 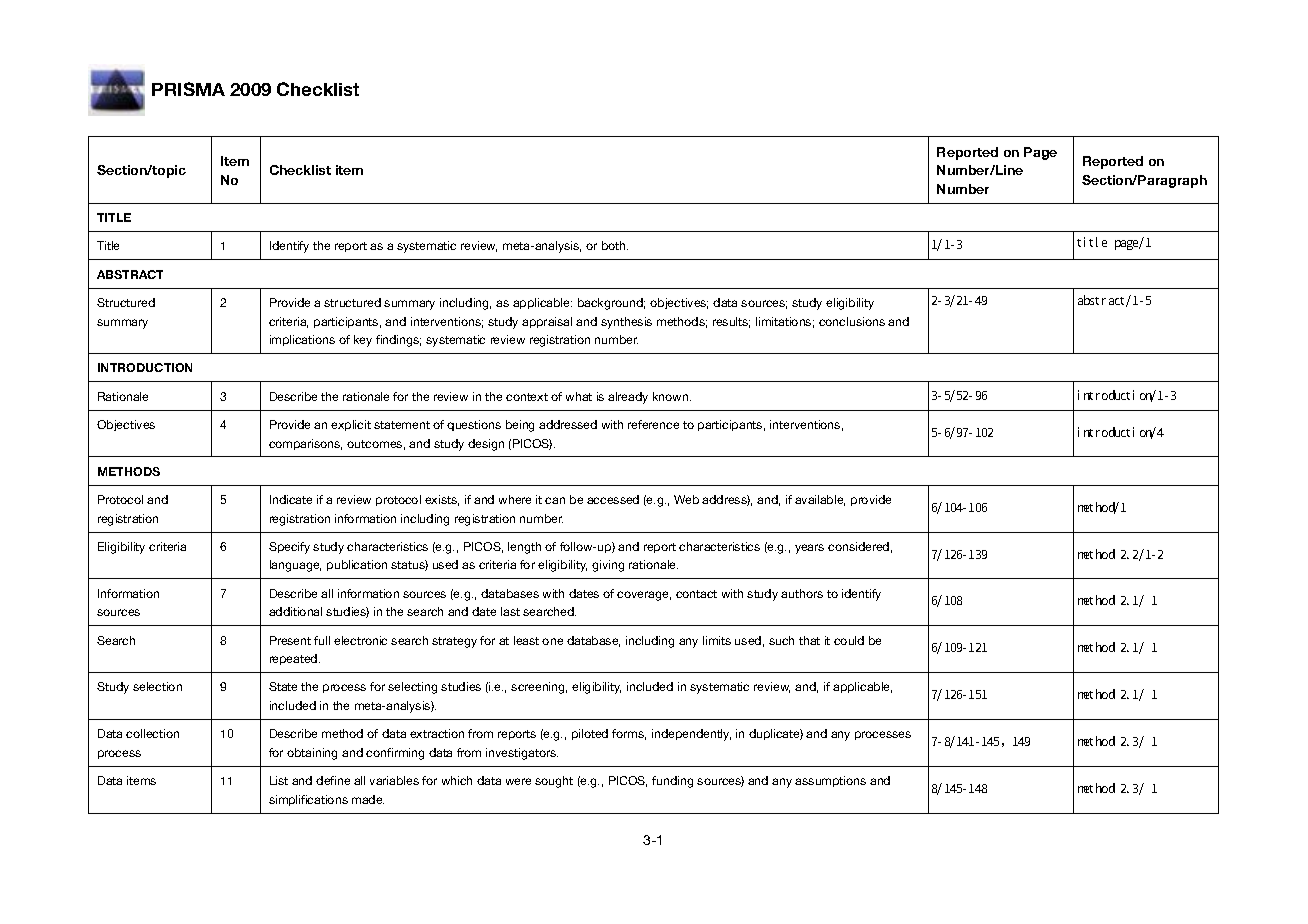 What do you see at coordinates (308, 800) in the image?
I see `simplifications` at bounding box center [308, 800].
